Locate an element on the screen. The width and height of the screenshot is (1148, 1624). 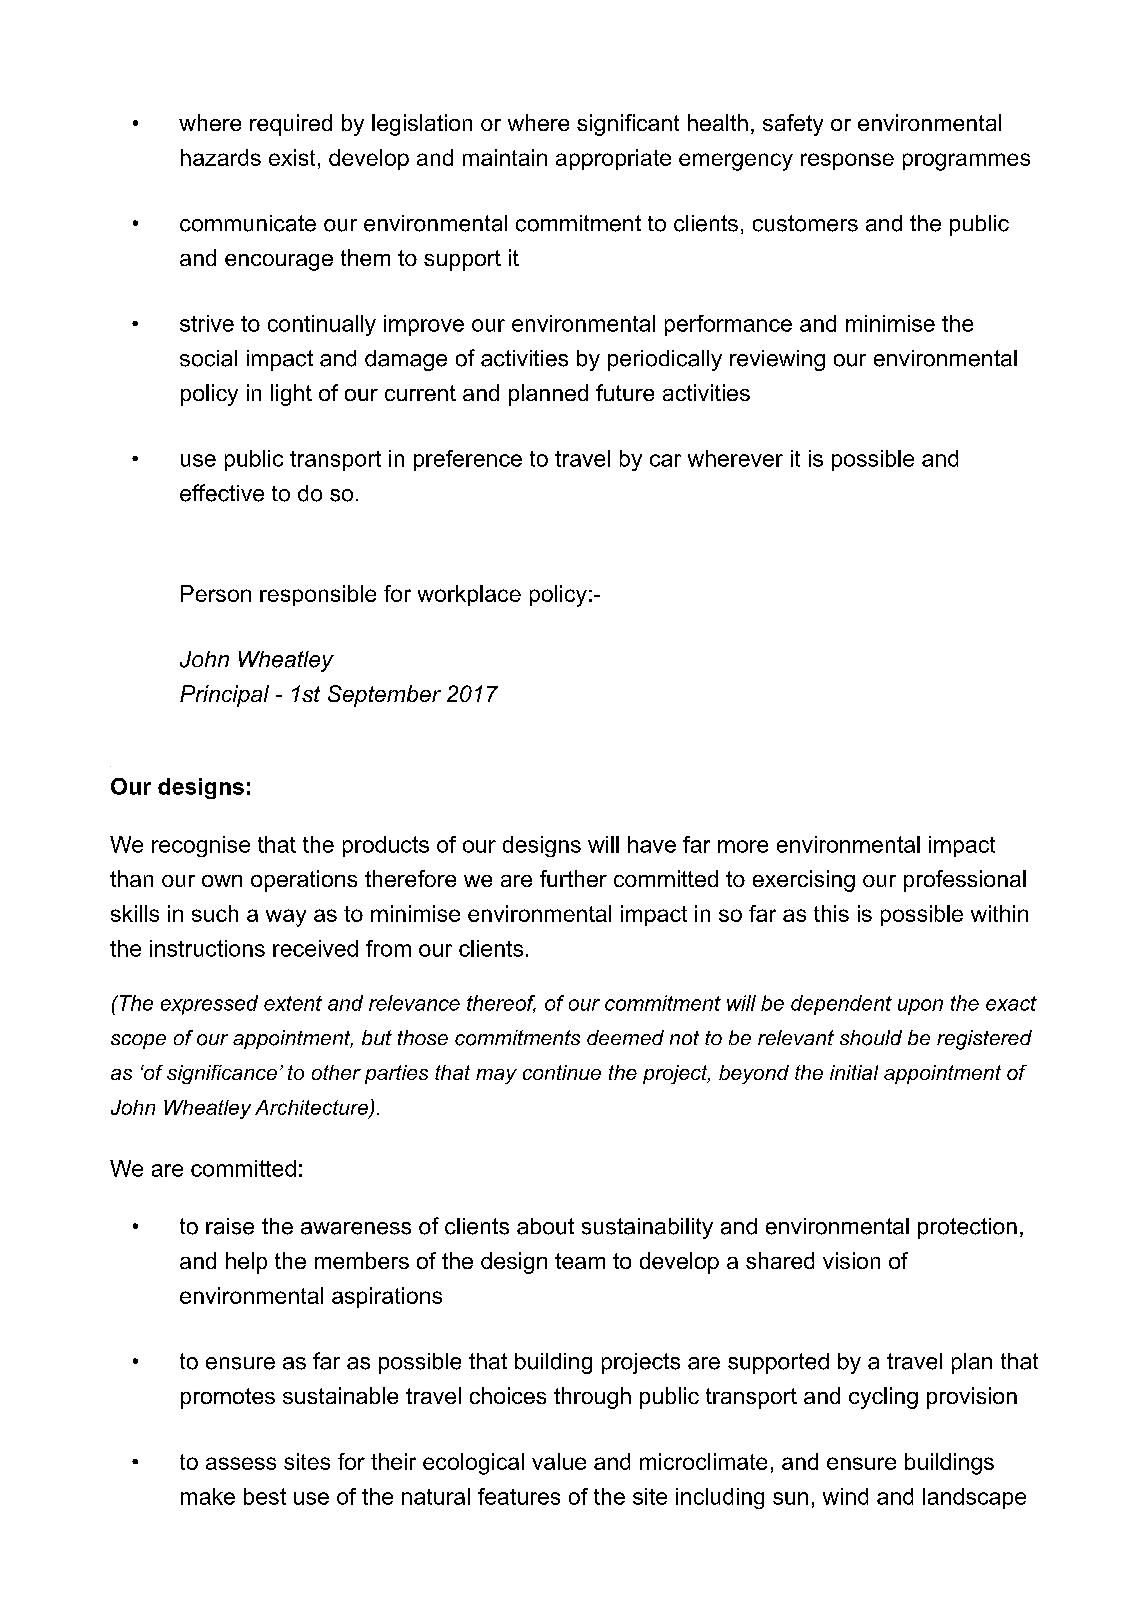
appropriate is located at coordinates (613, 159).
